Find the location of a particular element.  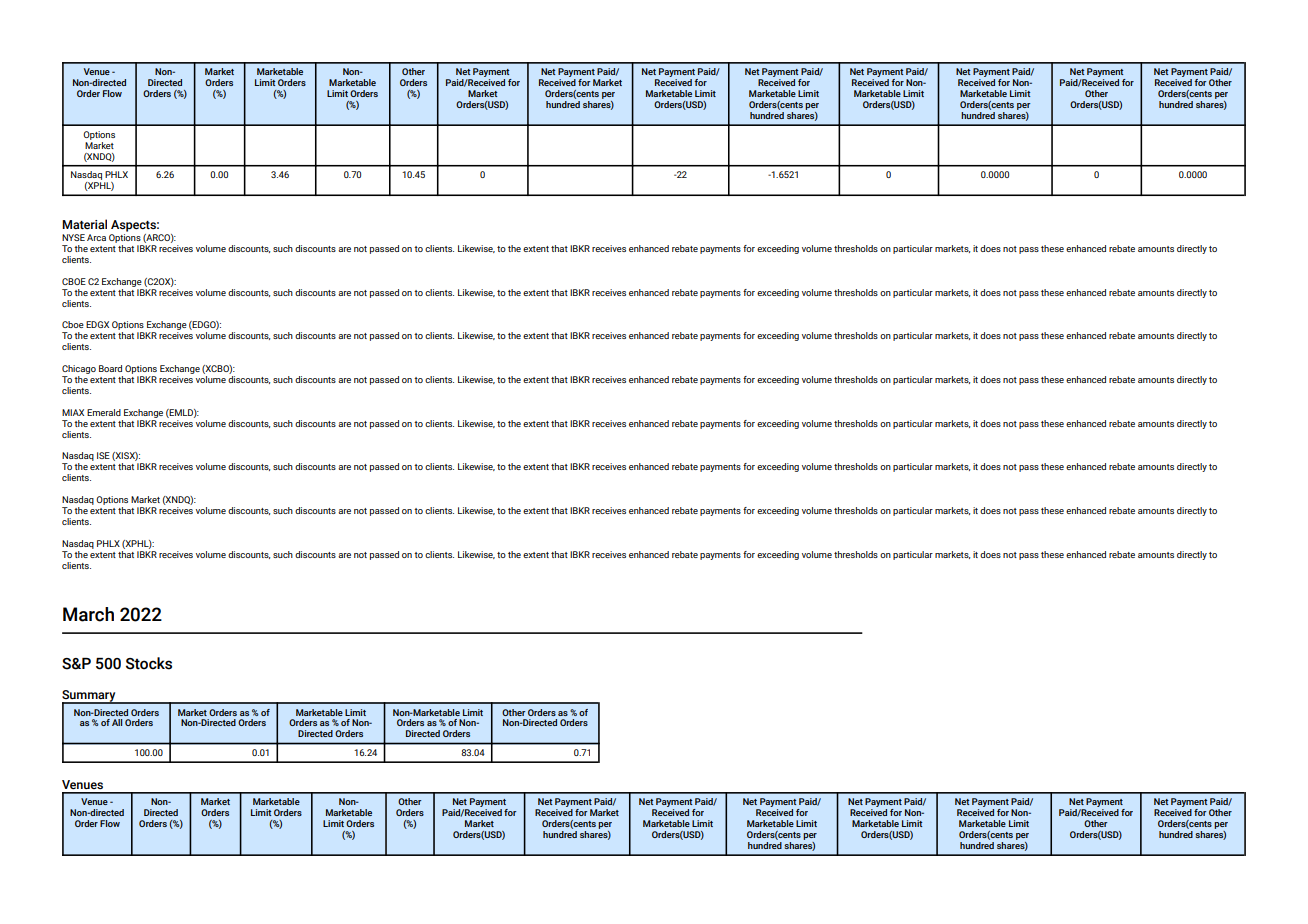

Material is located at coordinates (84, 224).
